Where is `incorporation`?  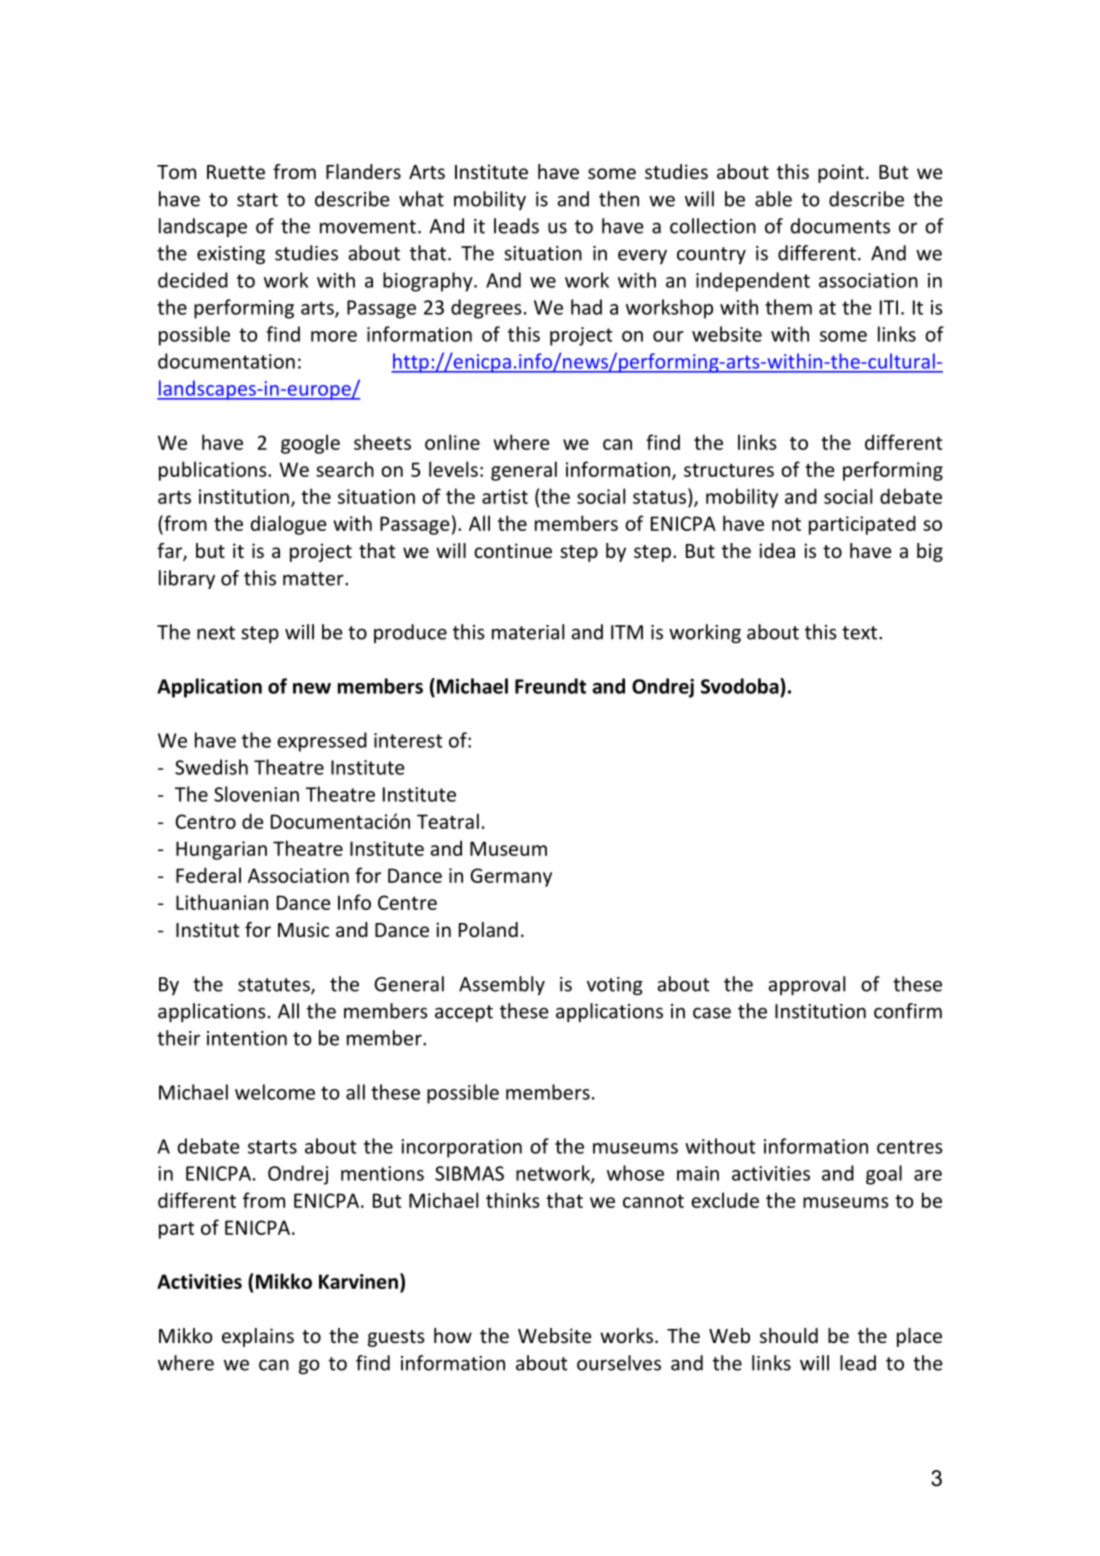
incorporation is located at coordinates (461, 1148).
